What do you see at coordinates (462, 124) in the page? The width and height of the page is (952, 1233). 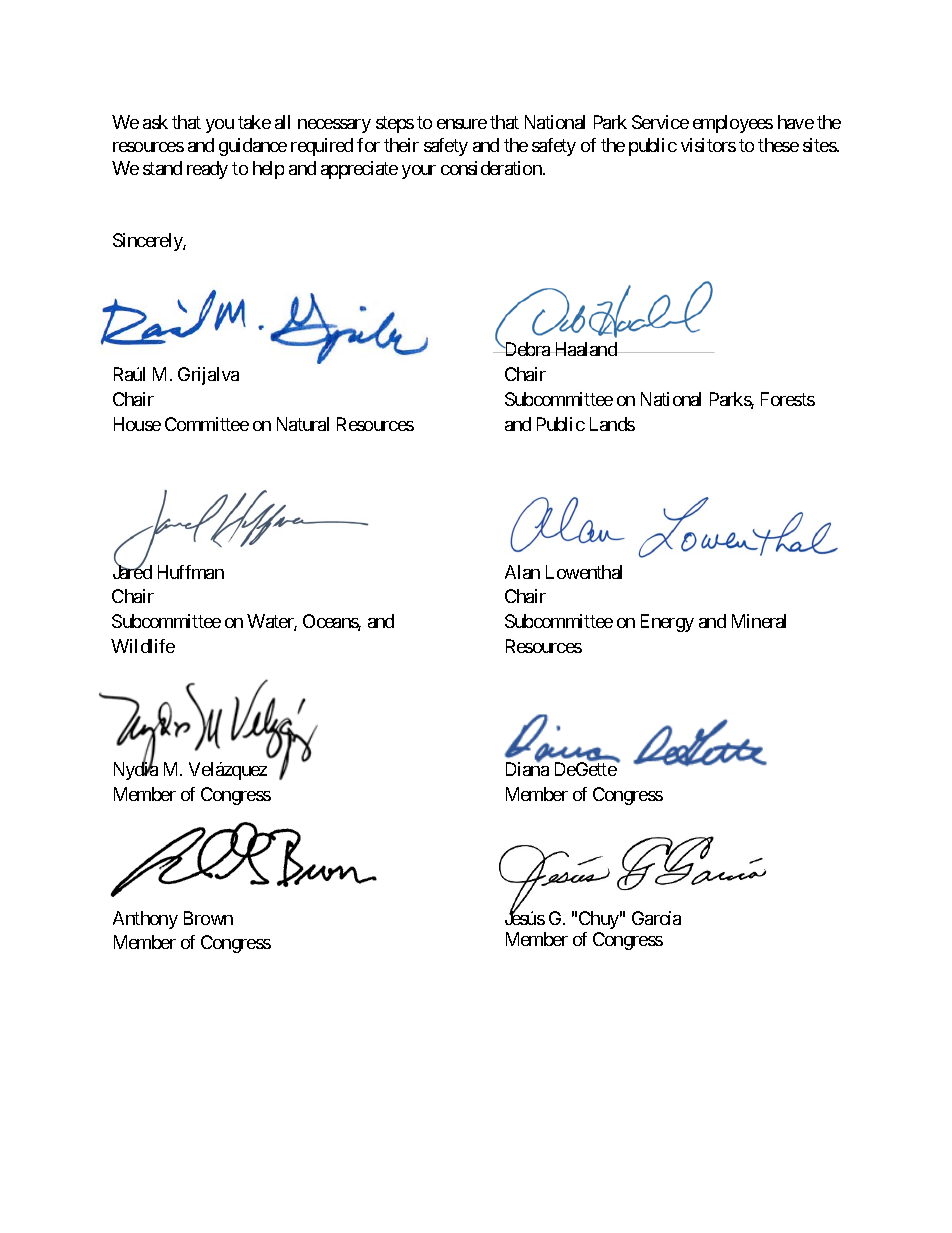 I see `ensure` at bounding box center [462, 124].
